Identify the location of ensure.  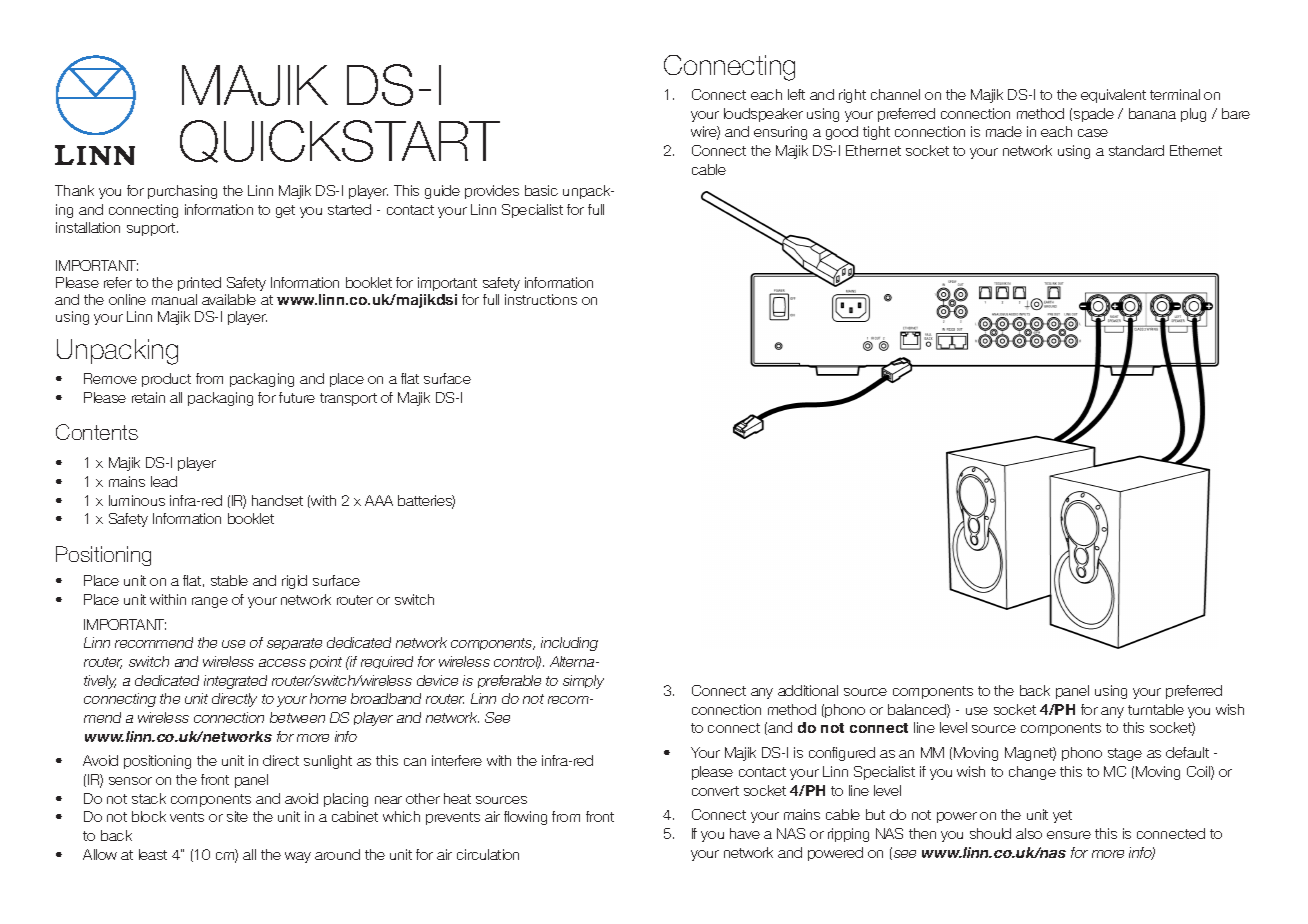
(1069, 835).
